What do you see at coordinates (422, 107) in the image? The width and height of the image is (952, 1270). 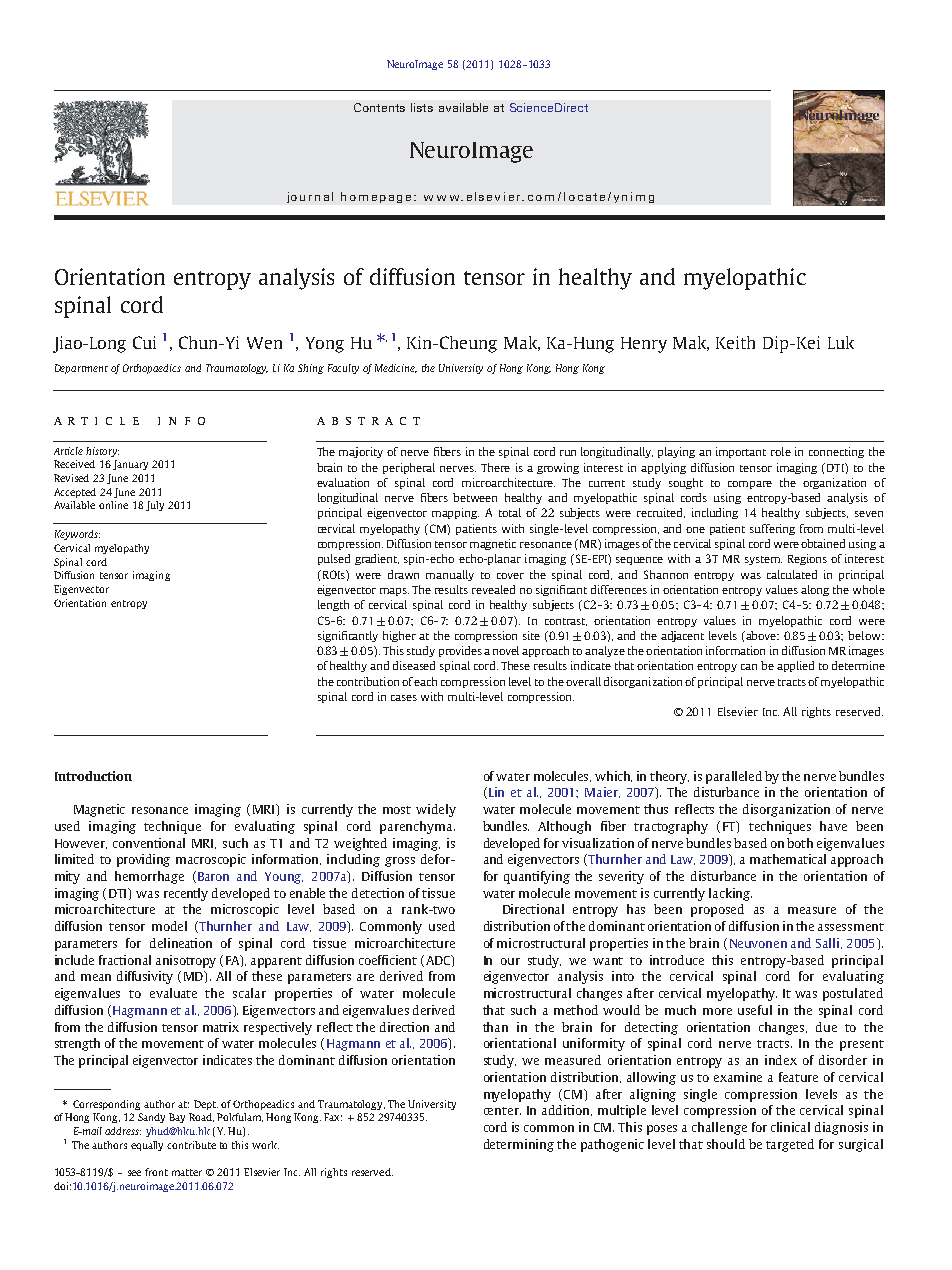 I see `lists` at bounding box center [422, 107].
